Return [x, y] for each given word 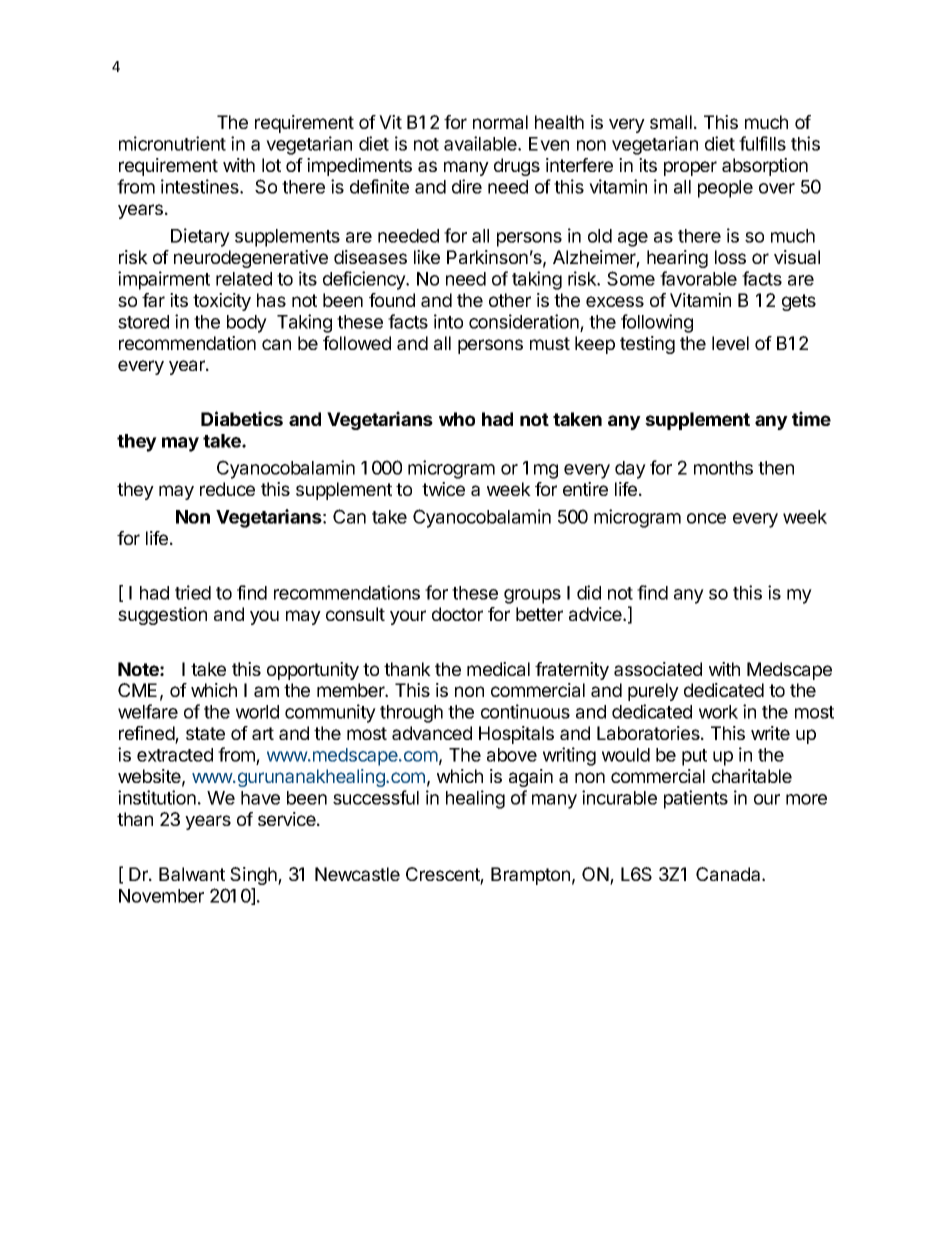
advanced [432, 733]
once [706, 518]
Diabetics [242, 418]
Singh [254, 876]
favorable [698, 278]
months [723, 468]
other [510, 300]
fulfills [762, 143]
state [205, 733]
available [481, 143]
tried [193, 592]
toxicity [222, 302]
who [457, 419]
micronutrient [172, 143]
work [718, 712]
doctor [457, 614]
